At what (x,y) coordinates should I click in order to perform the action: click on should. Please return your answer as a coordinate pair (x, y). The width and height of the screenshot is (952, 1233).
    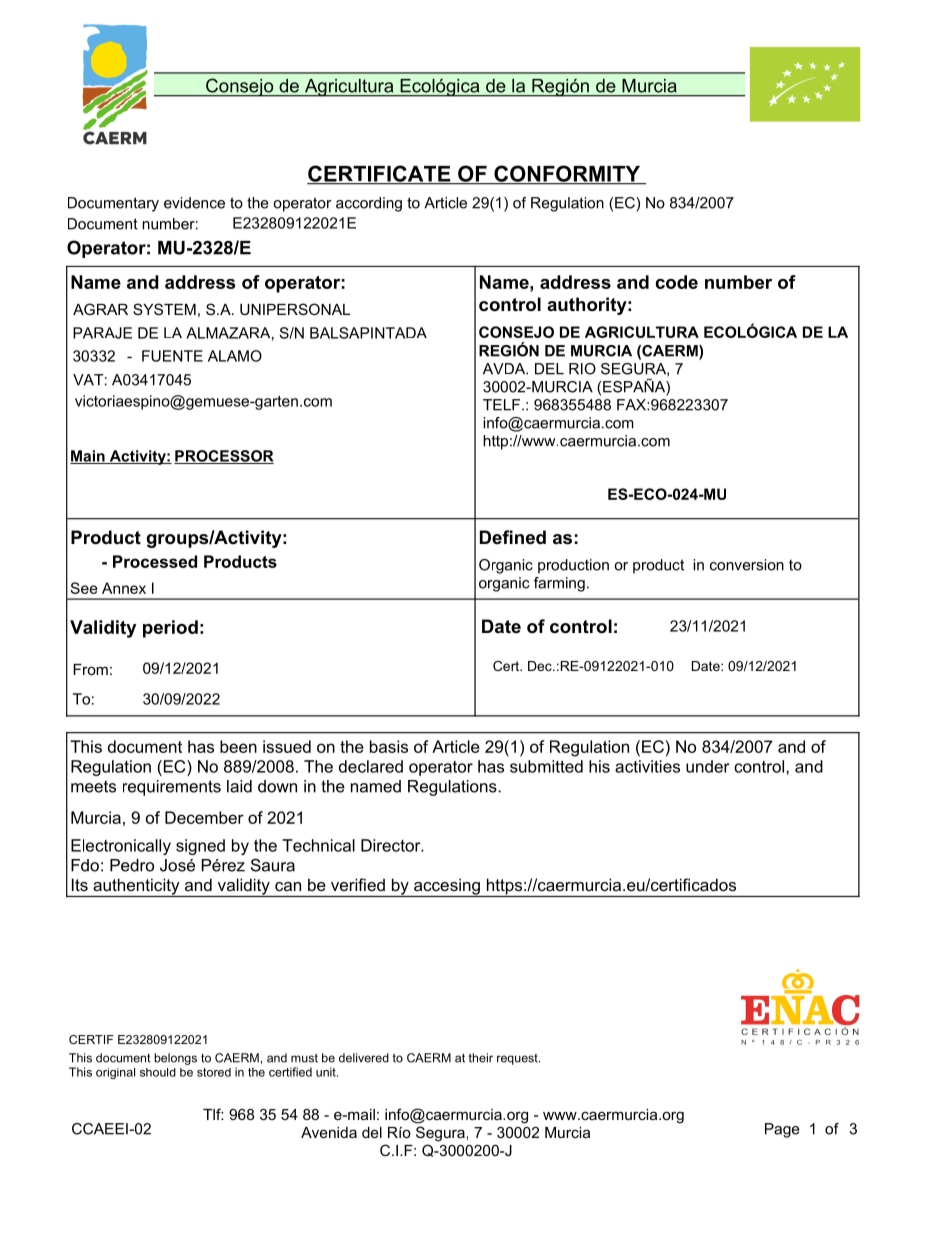
    Looking at the image, I should click on (158, 1072).
